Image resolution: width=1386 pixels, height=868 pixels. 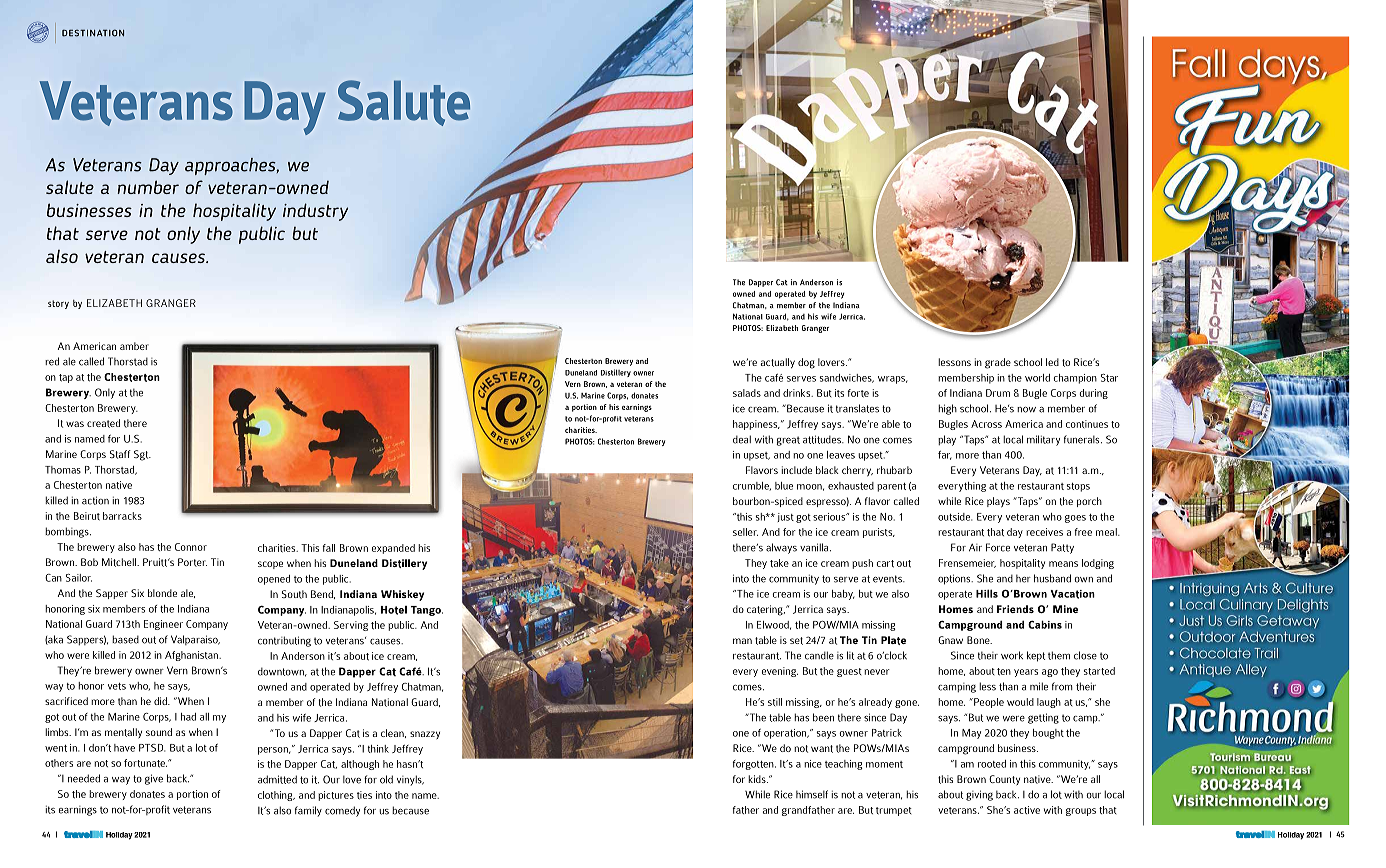 What do you see at coordinates (987, 593) in the screenshot?
I see `Hills` at bounding box center [987, 593].
